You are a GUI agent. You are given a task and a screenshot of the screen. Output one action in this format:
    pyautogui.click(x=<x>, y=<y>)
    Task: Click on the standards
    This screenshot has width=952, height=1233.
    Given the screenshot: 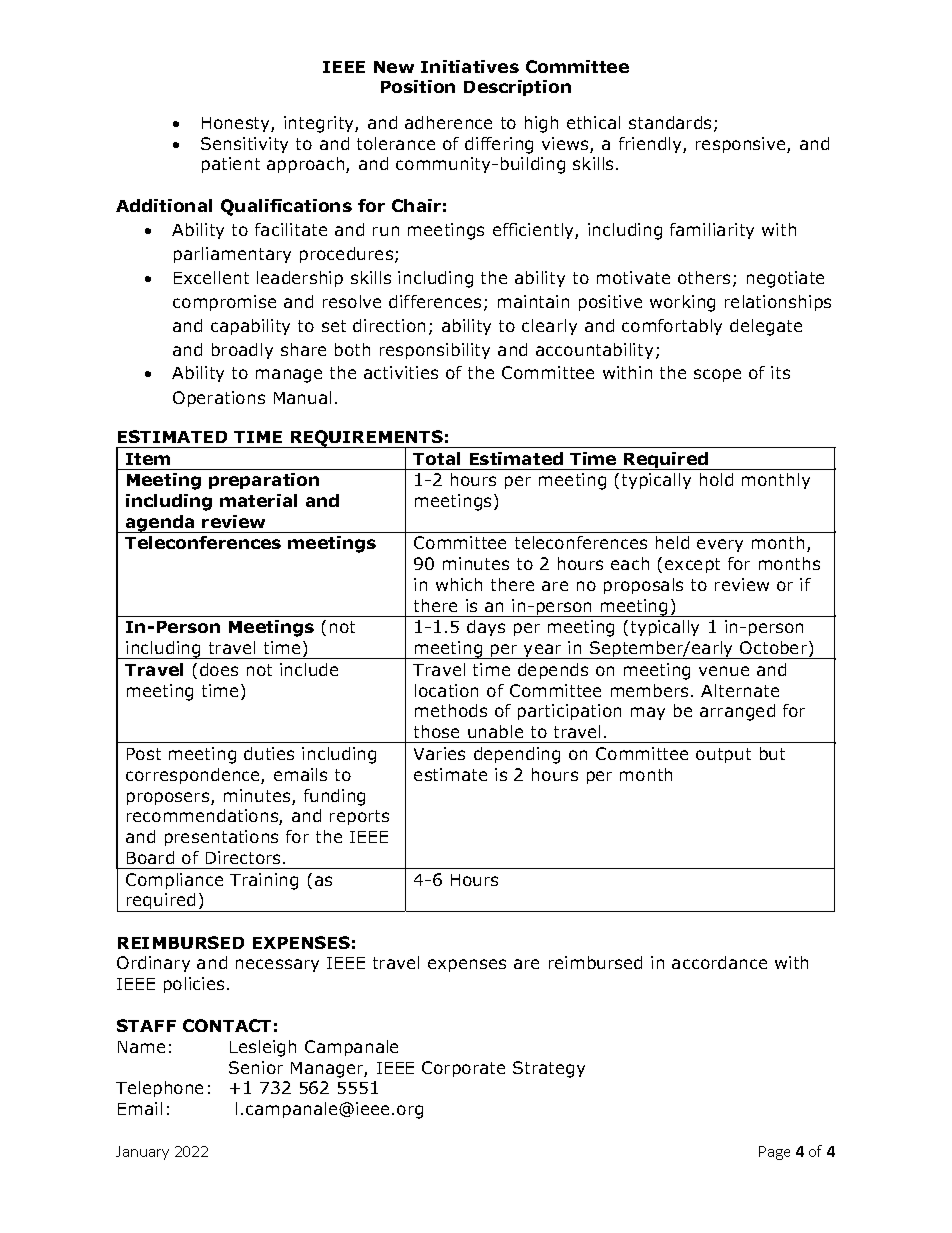 What is the action you would take?
    pyautogui.click(x=670, y=122)
